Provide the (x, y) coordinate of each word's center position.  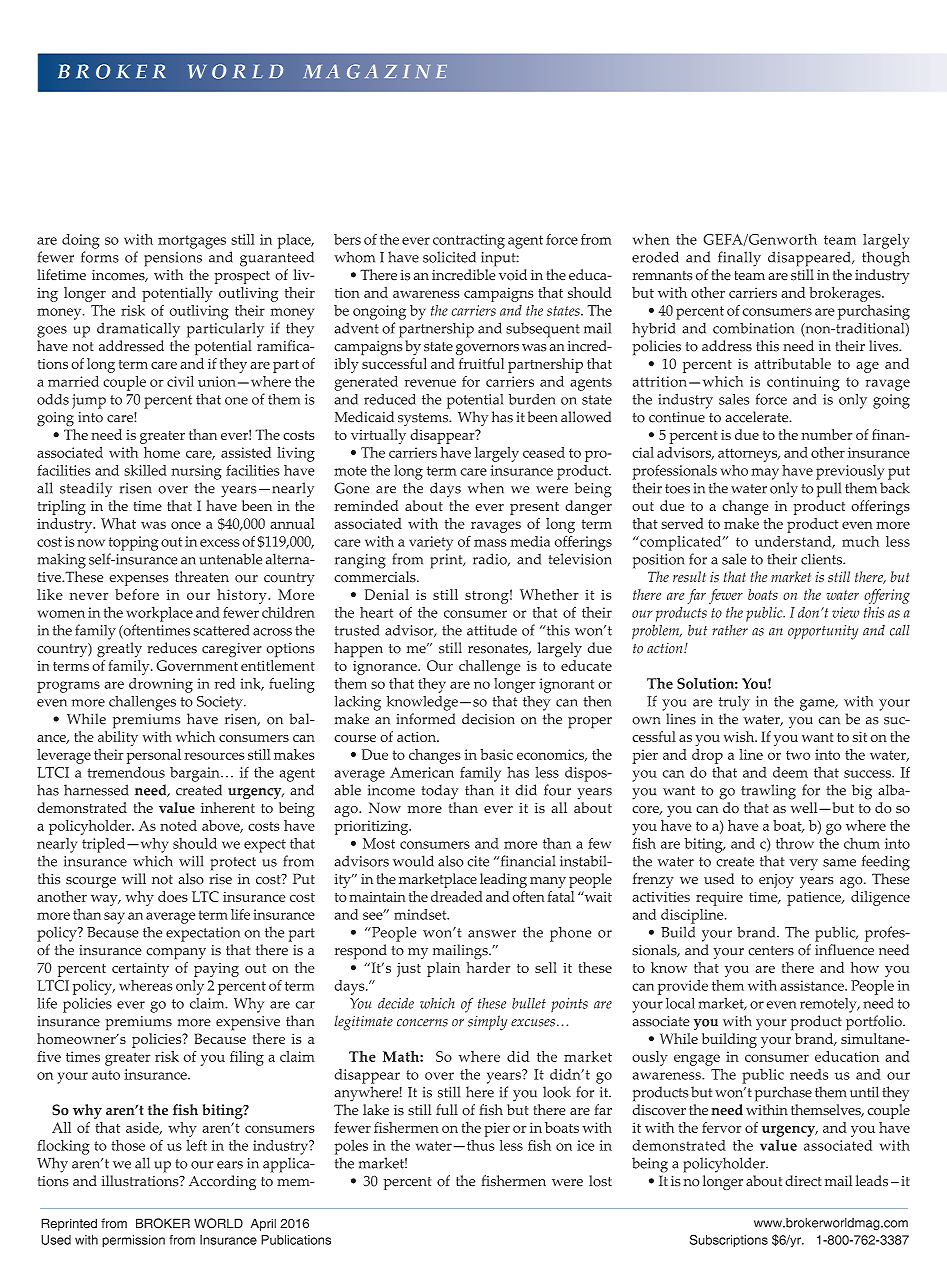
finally (739, 259)
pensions (173, 259)
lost (600, 1181)
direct (803, 1181)
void (513, 275)
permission (133, 1241)
